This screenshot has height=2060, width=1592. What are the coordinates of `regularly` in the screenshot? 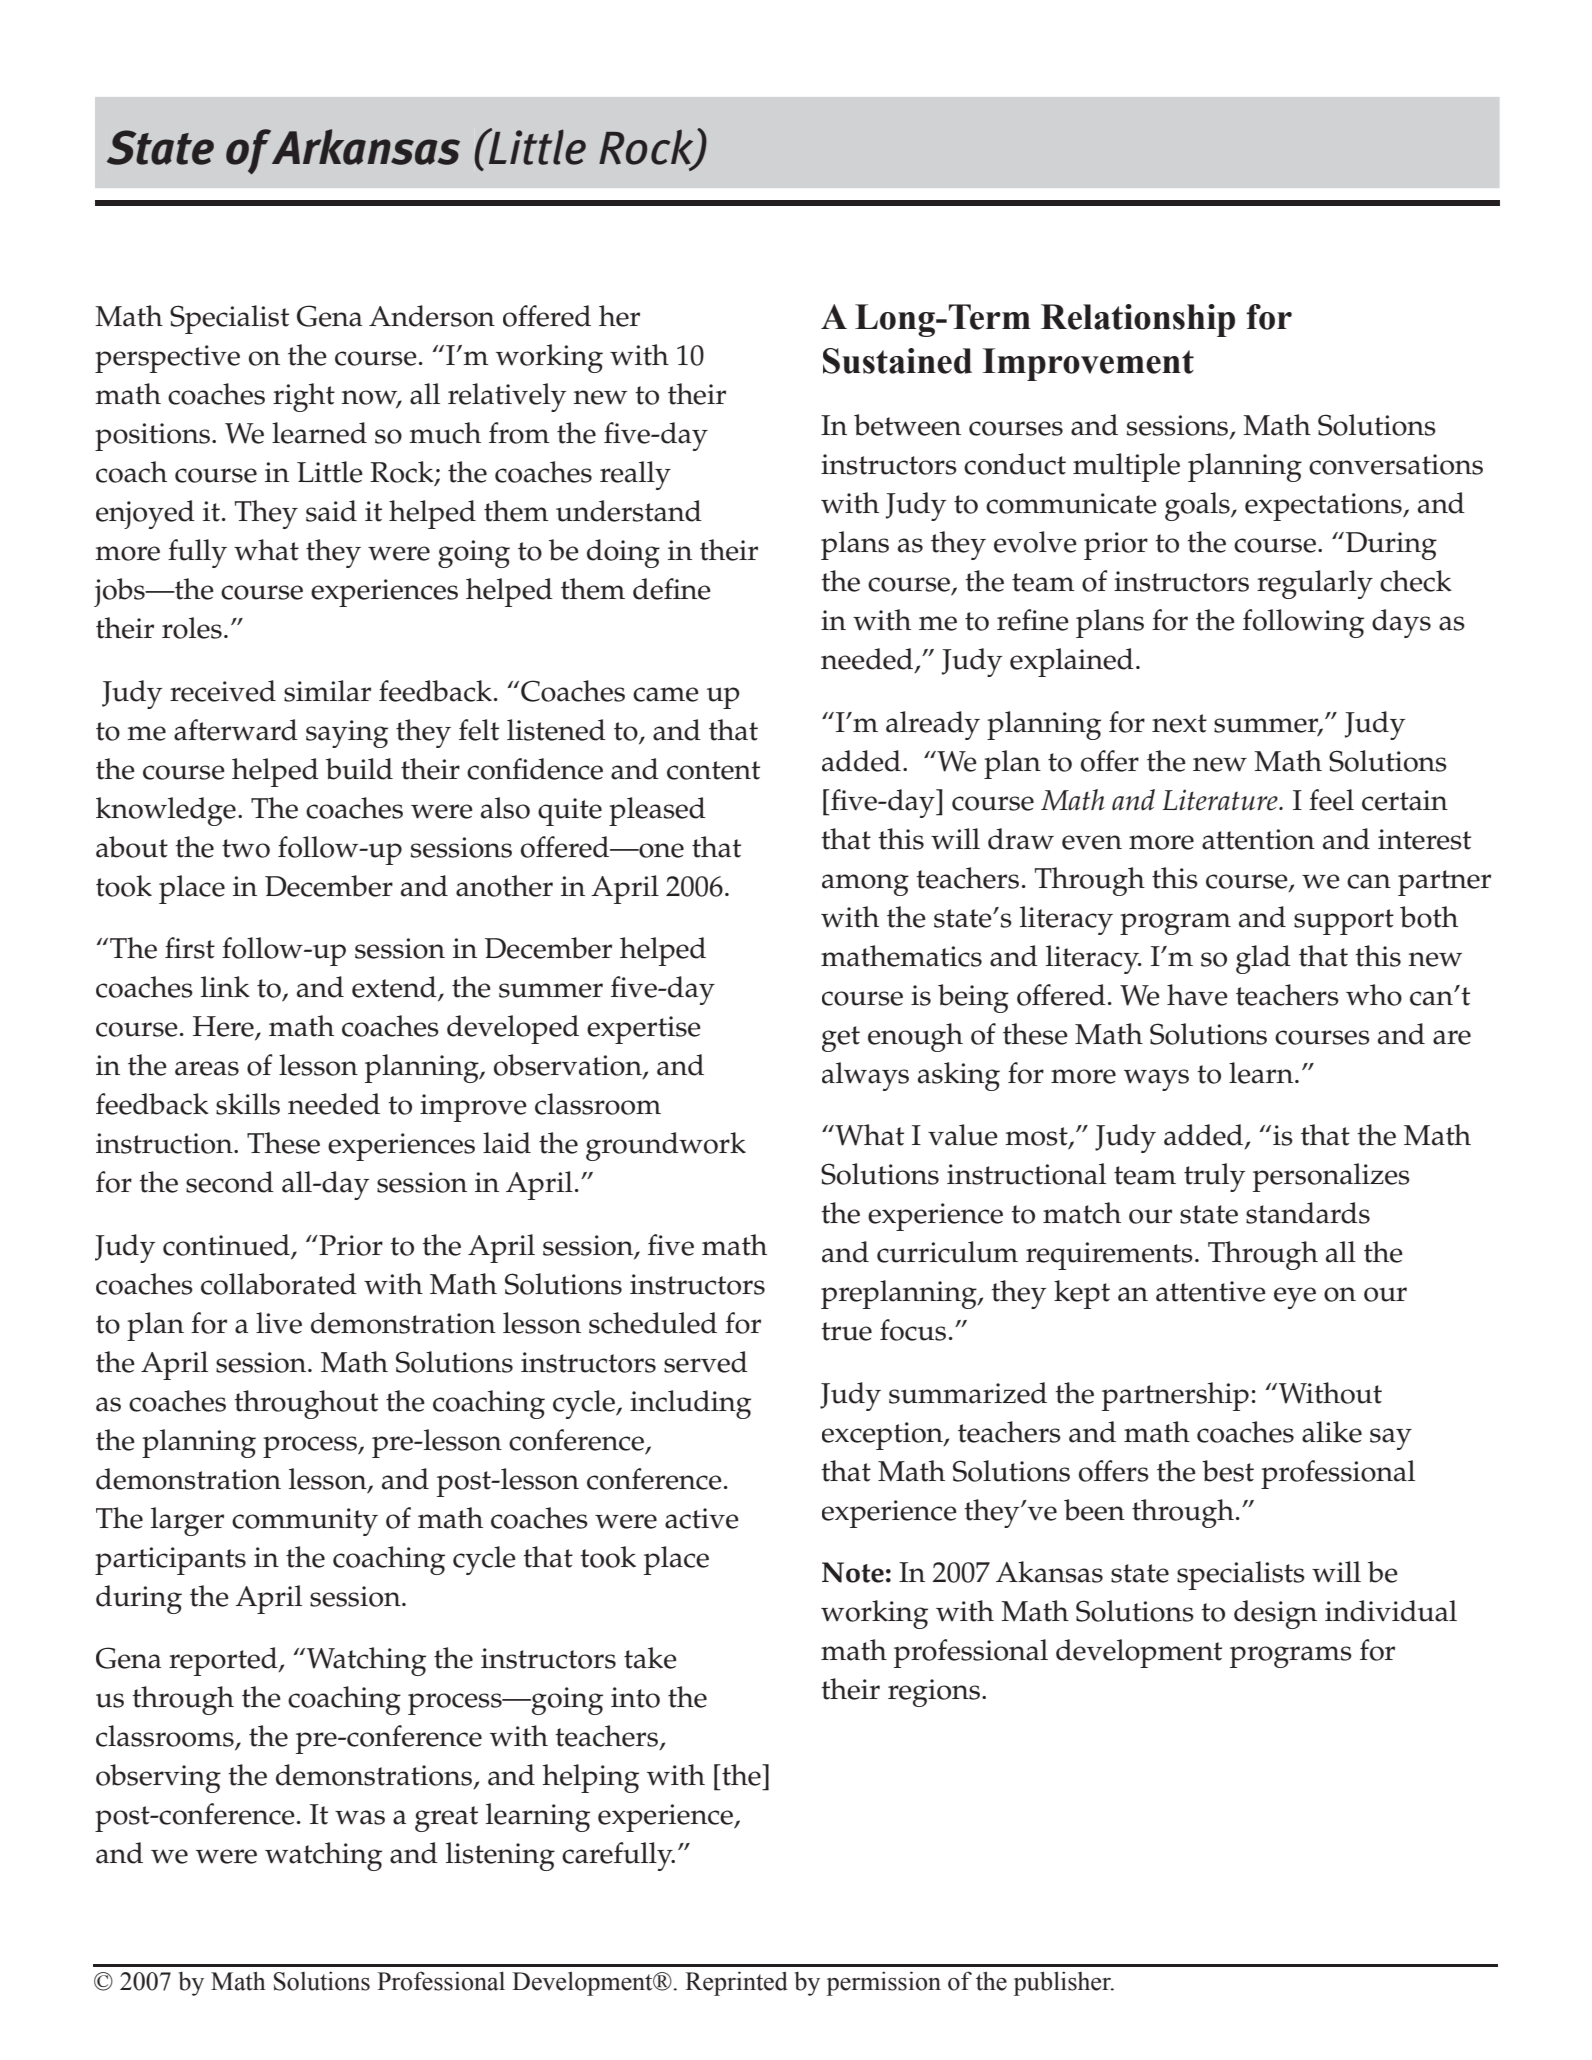 It's located at (1315, 584).
